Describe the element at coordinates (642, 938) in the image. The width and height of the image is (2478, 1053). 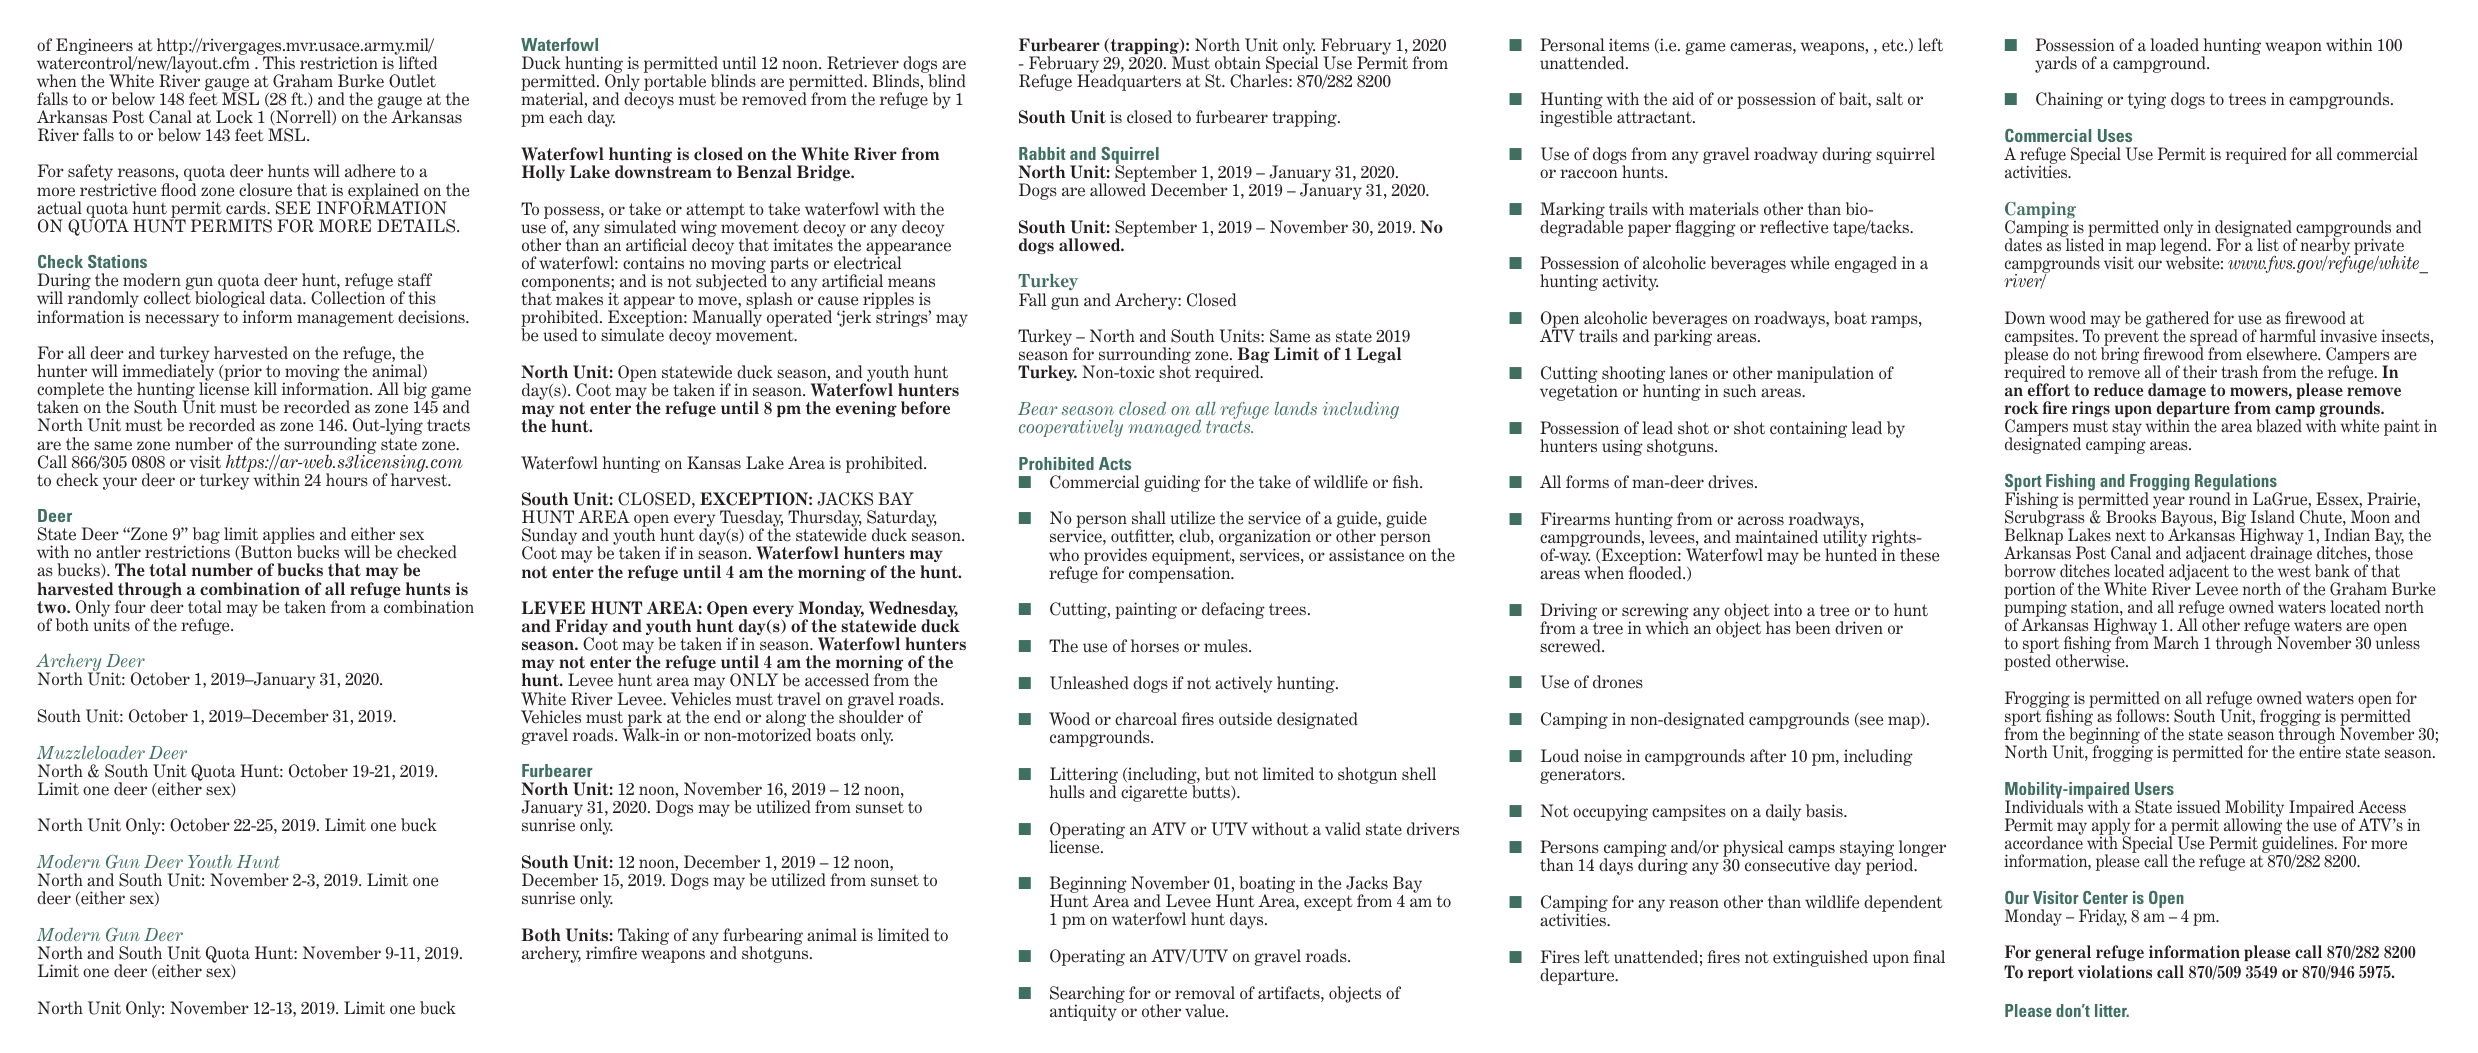
I see `Taking` at that location.
